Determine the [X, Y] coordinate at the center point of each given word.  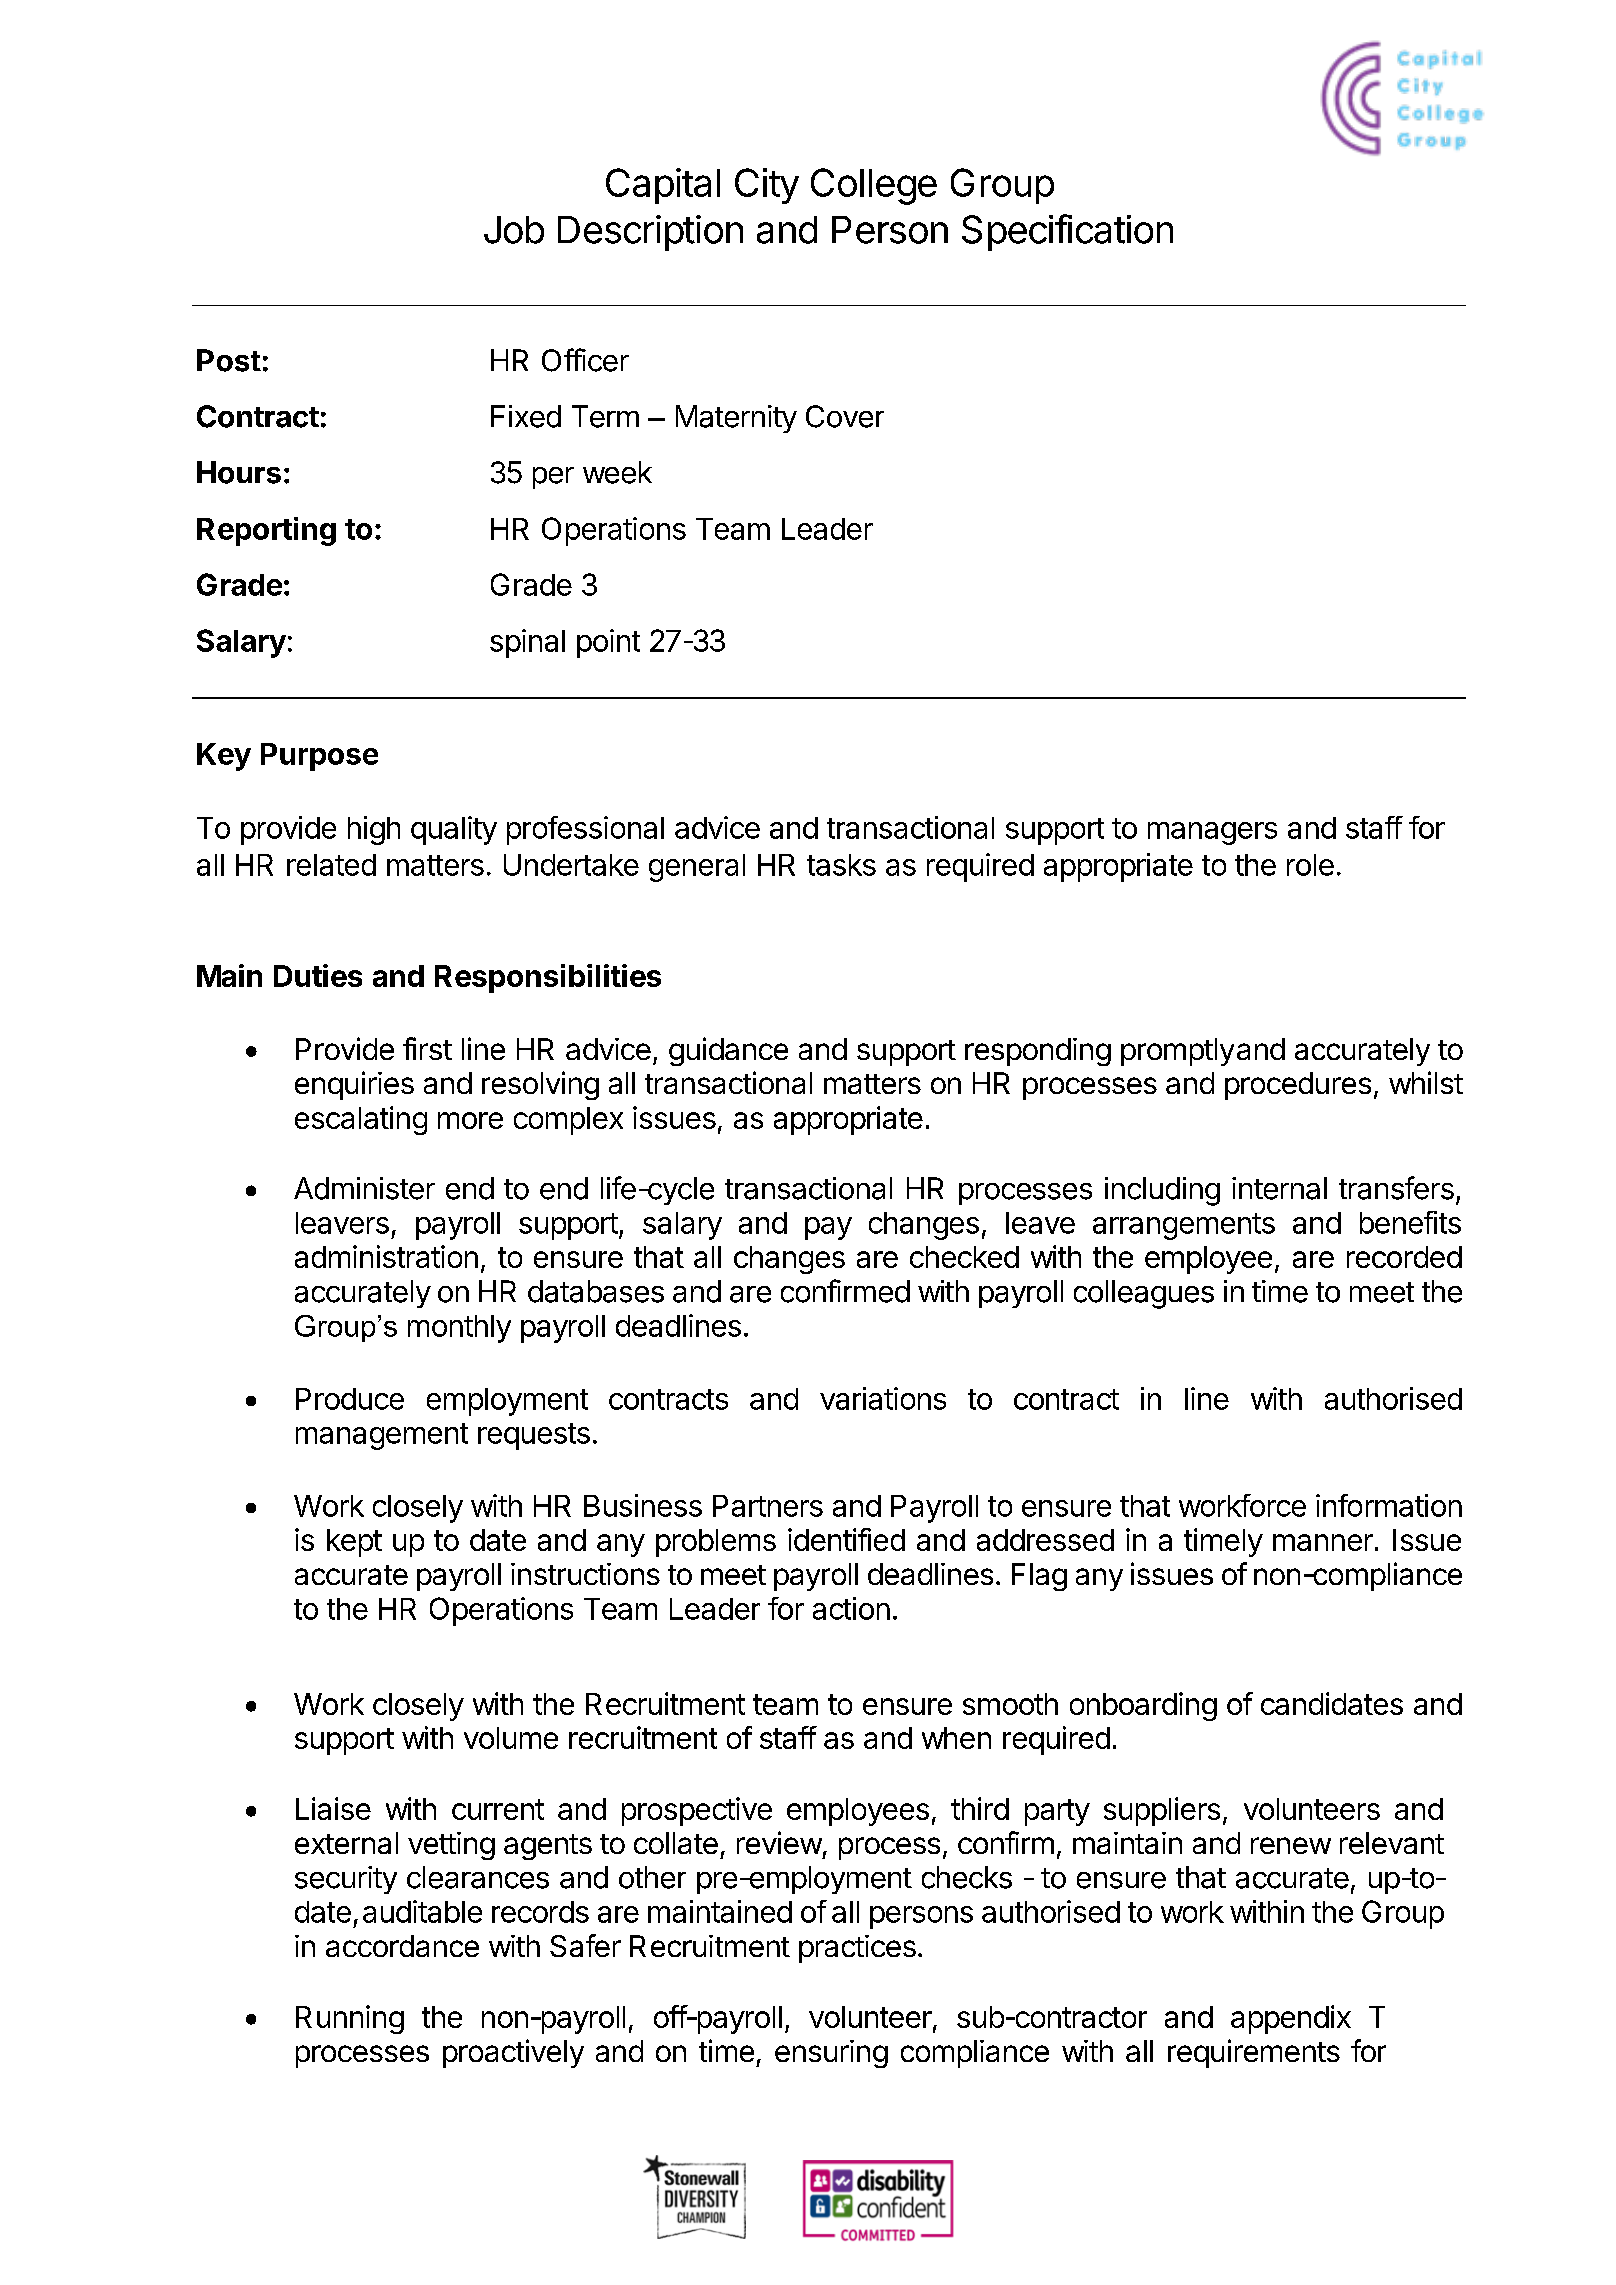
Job [514, 230]
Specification [1067, 232]
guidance [728, 1051]
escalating [361, 1120]
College [874, 186]
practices [857, 1949]
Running [350, 2019]
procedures [1298, 1086]
